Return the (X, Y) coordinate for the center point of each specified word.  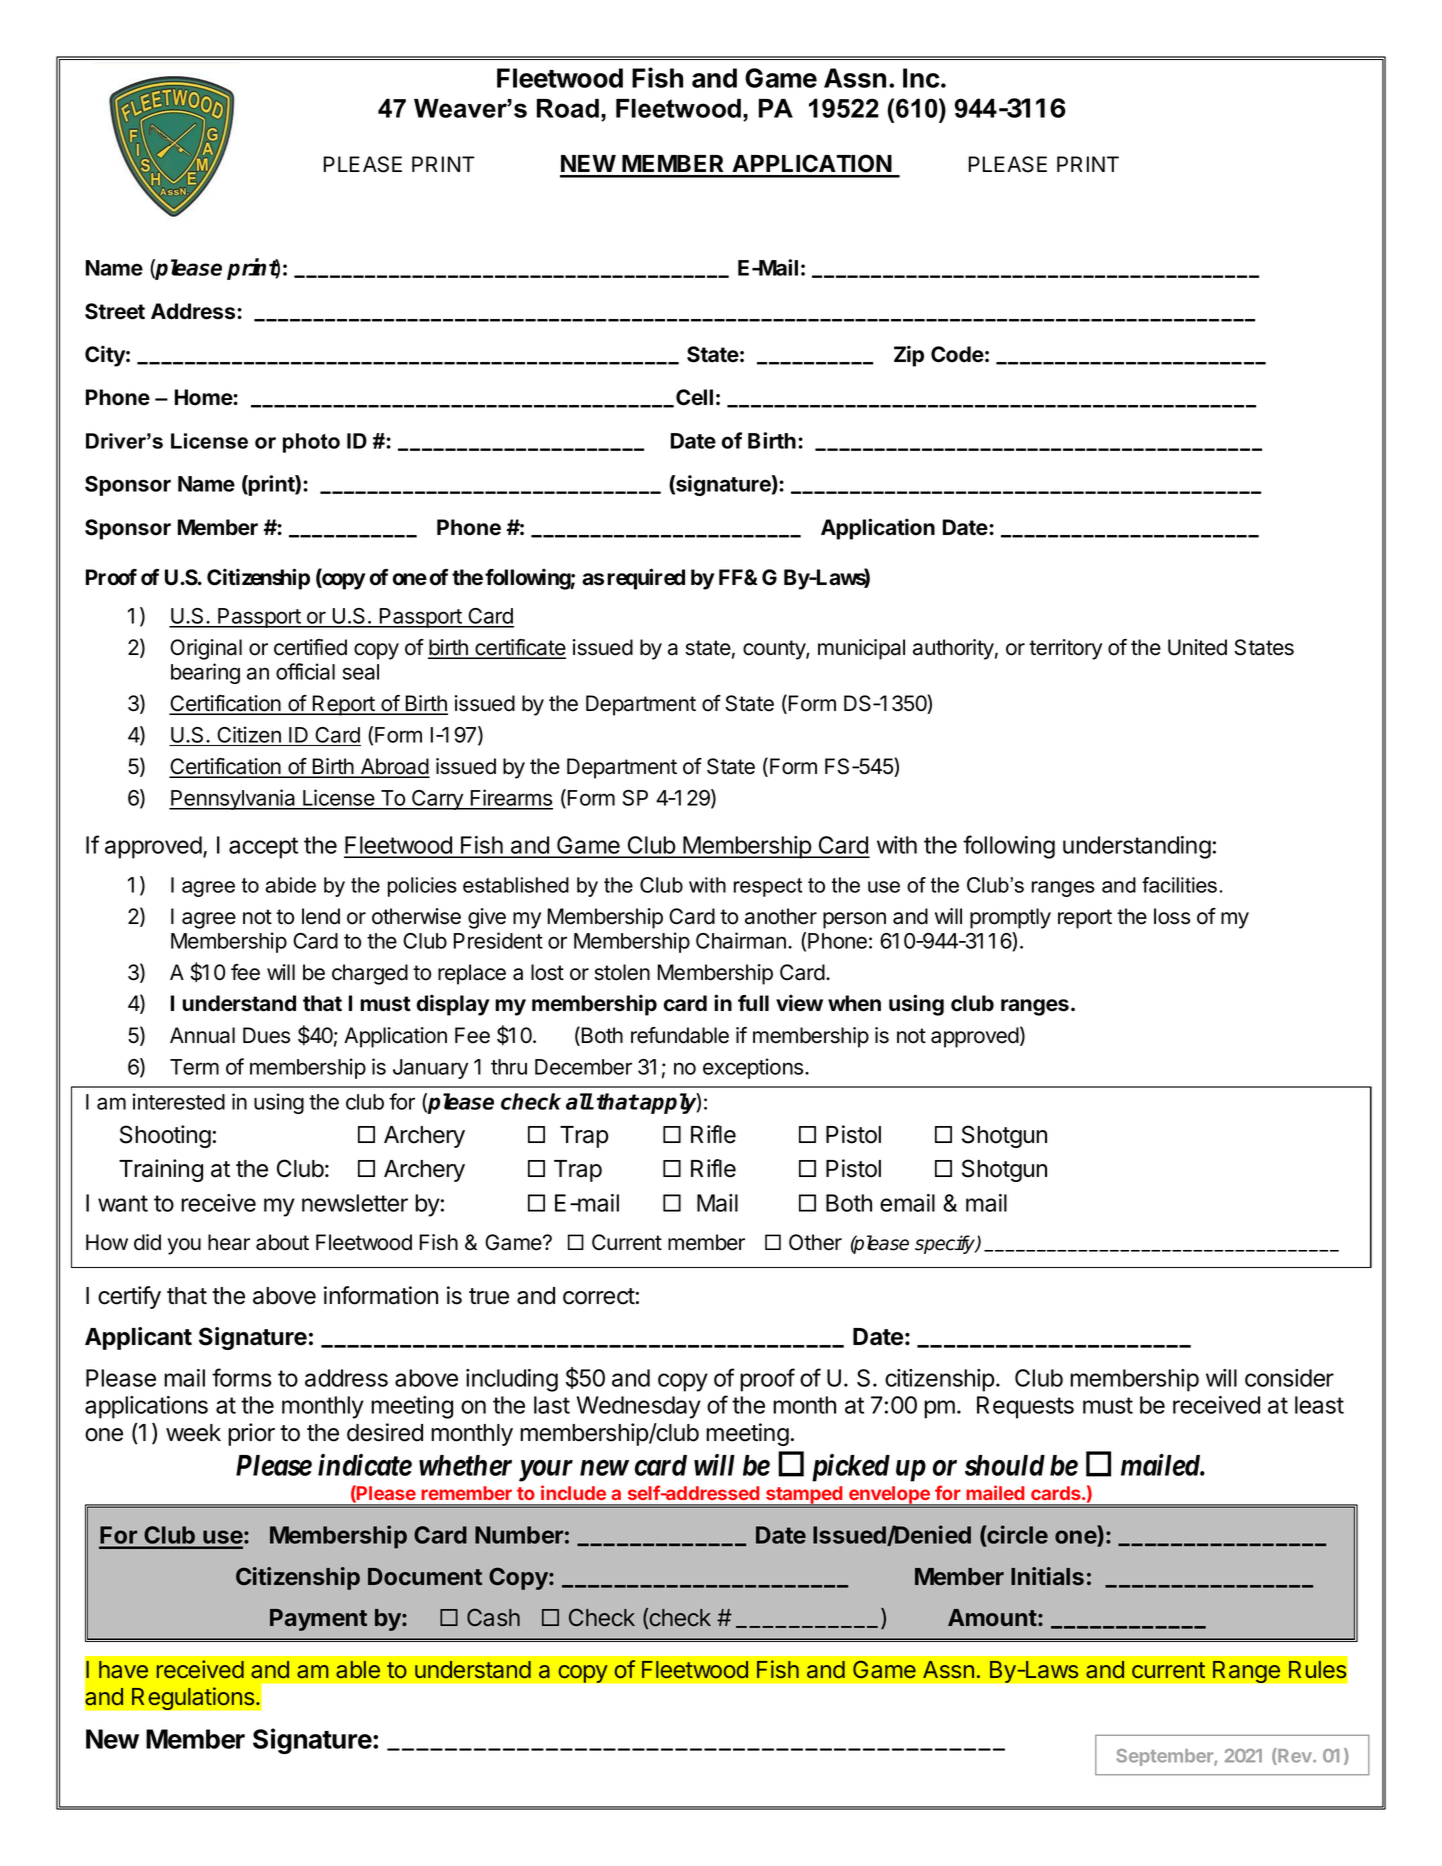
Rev (1295, 1756)
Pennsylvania (233, 799)
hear (229, 1242)
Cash (493, 1617)
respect (768, 887)
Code (957, 354)
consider (1289, 1378)
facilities (1179, 885)
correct (599, 1296)
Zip (909, 356)
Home (204, 397)
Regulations (193, 1698)
